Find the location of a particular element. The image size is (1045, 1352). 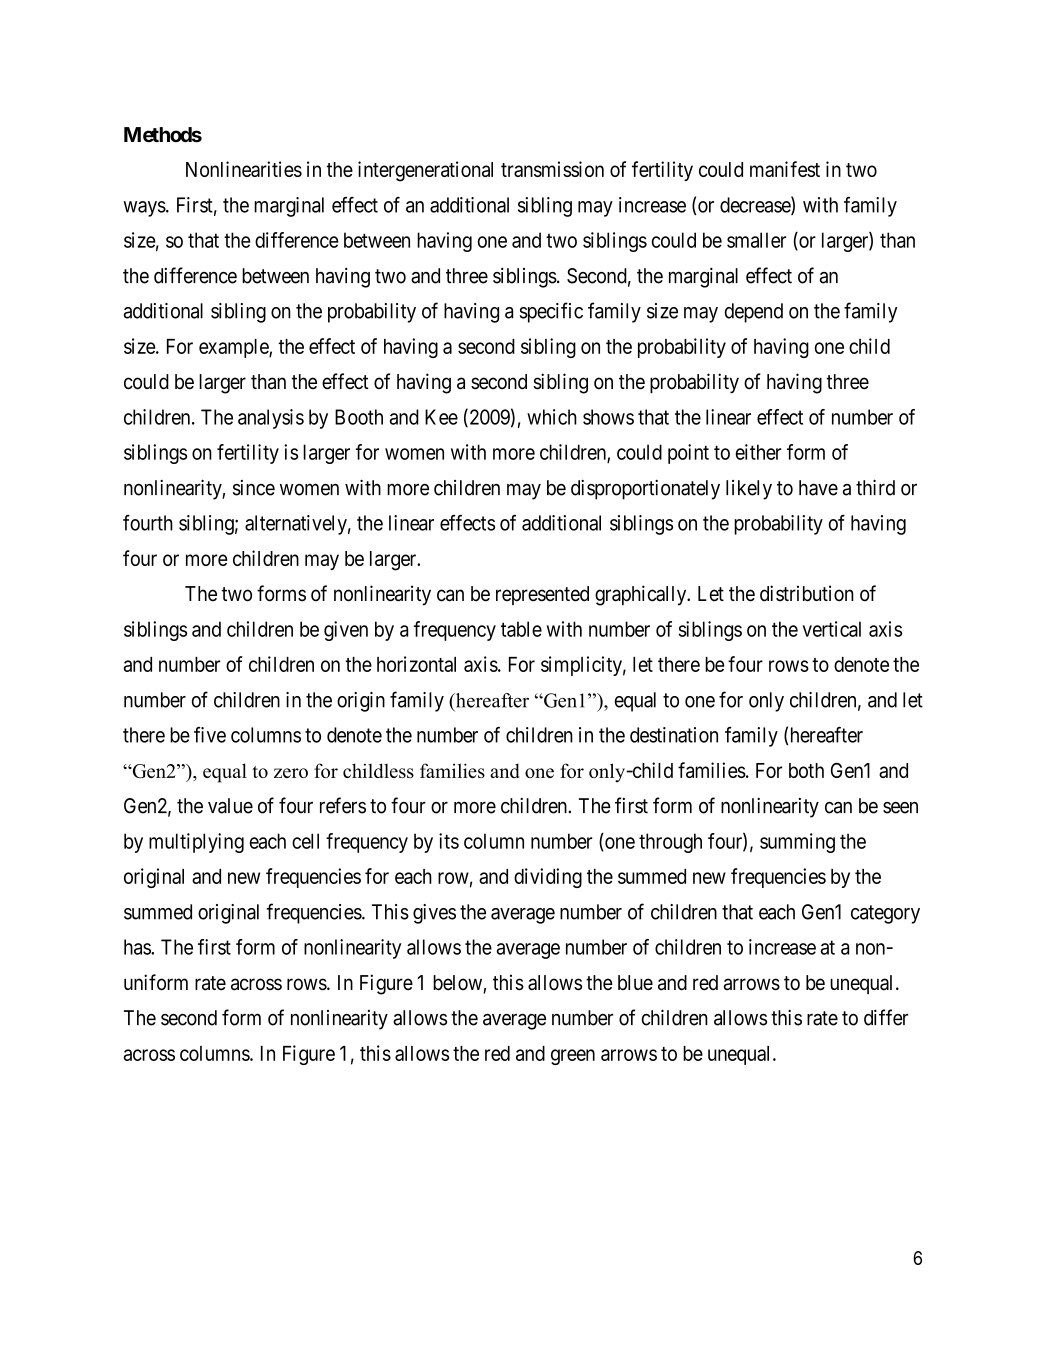

ways is located at coordinates (144, 209).
